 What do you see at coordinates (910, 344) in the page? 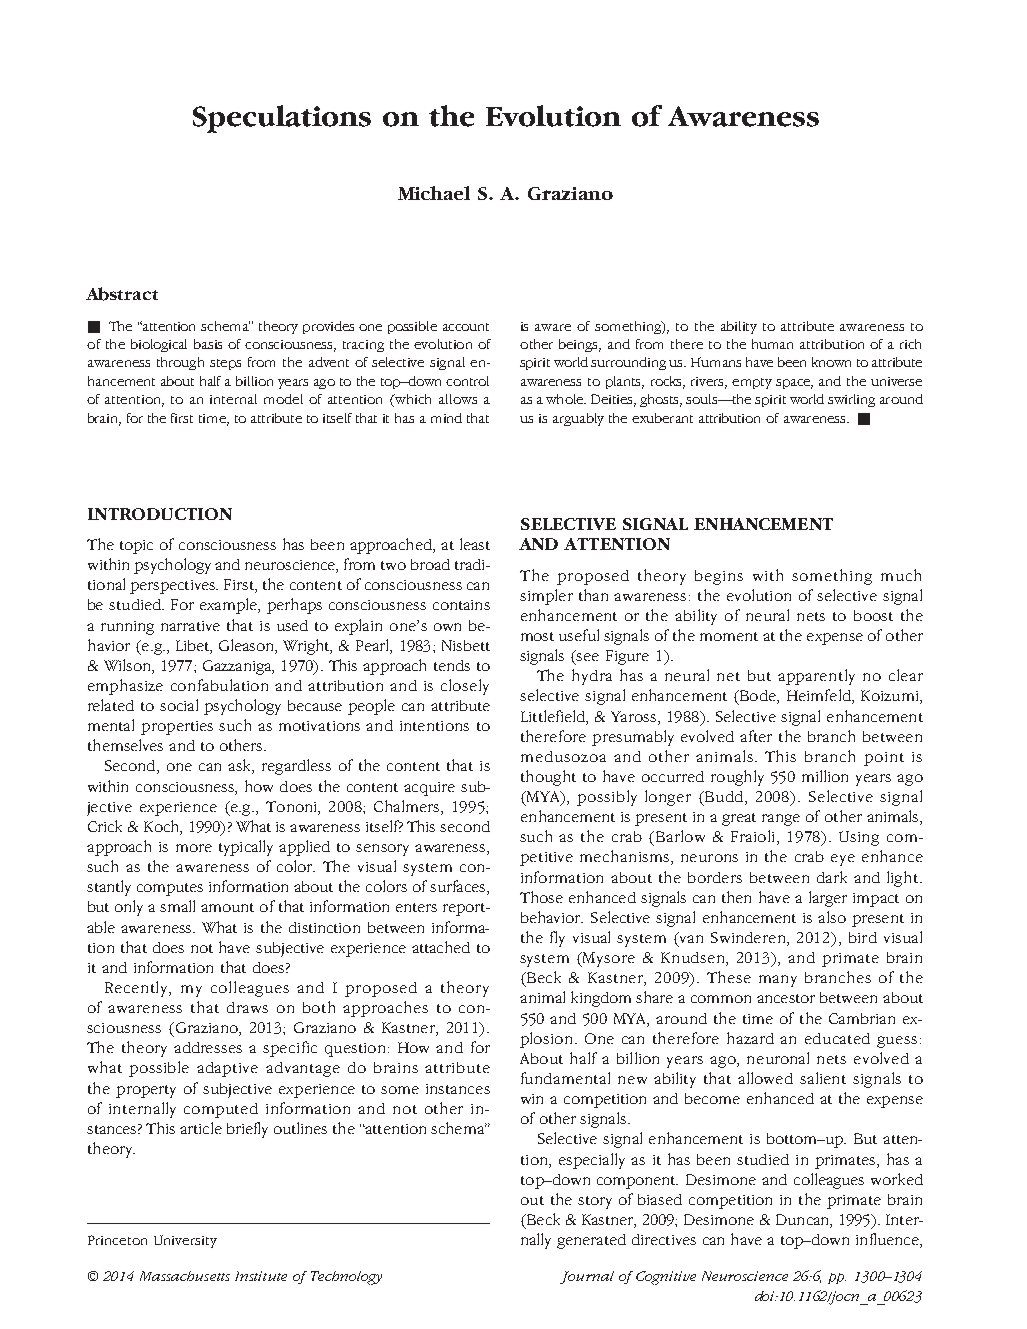
I see `rich` at bounding box center [910, 344].
